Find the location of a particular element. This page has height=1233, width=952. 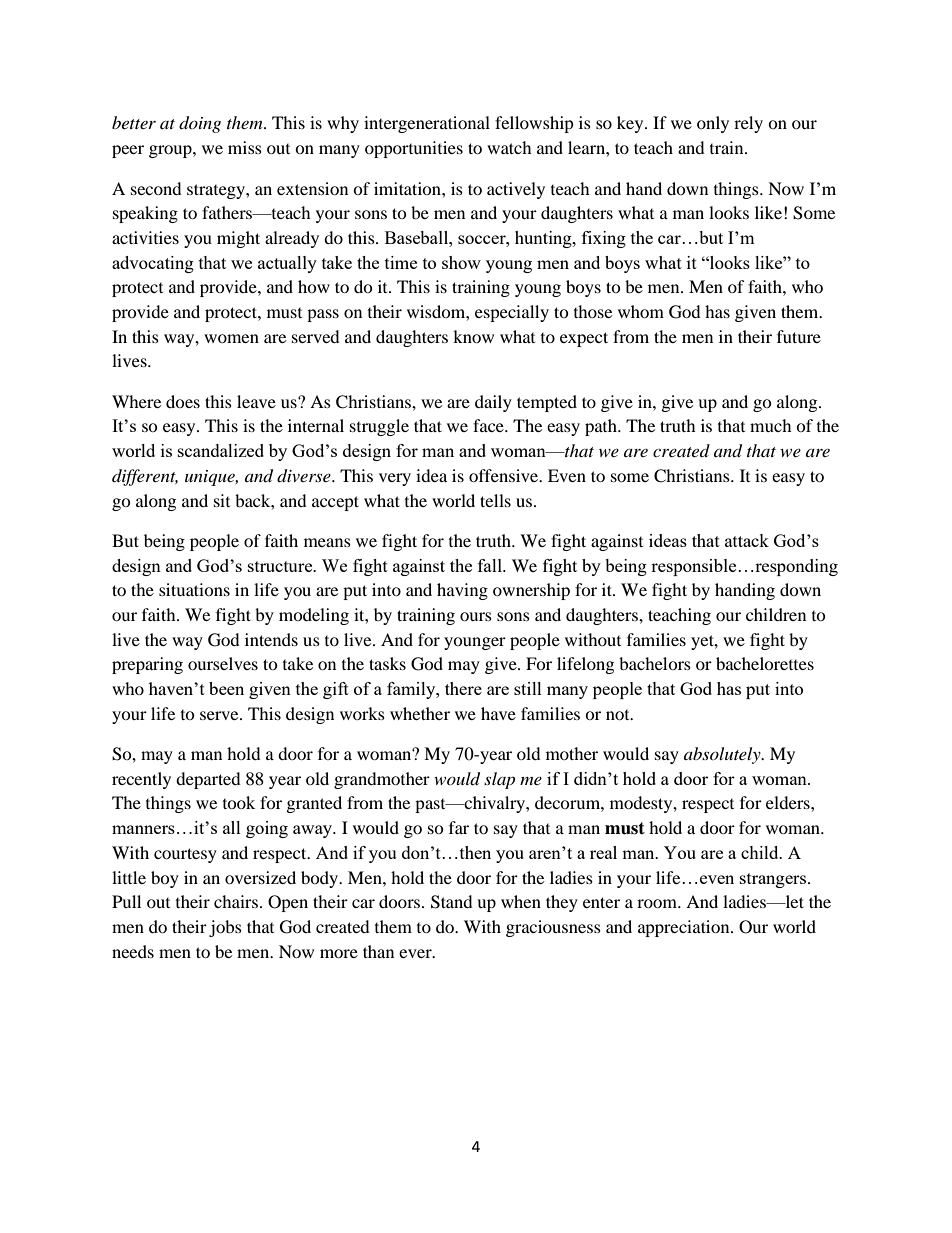

watch is located at coordinates (509, 147).
